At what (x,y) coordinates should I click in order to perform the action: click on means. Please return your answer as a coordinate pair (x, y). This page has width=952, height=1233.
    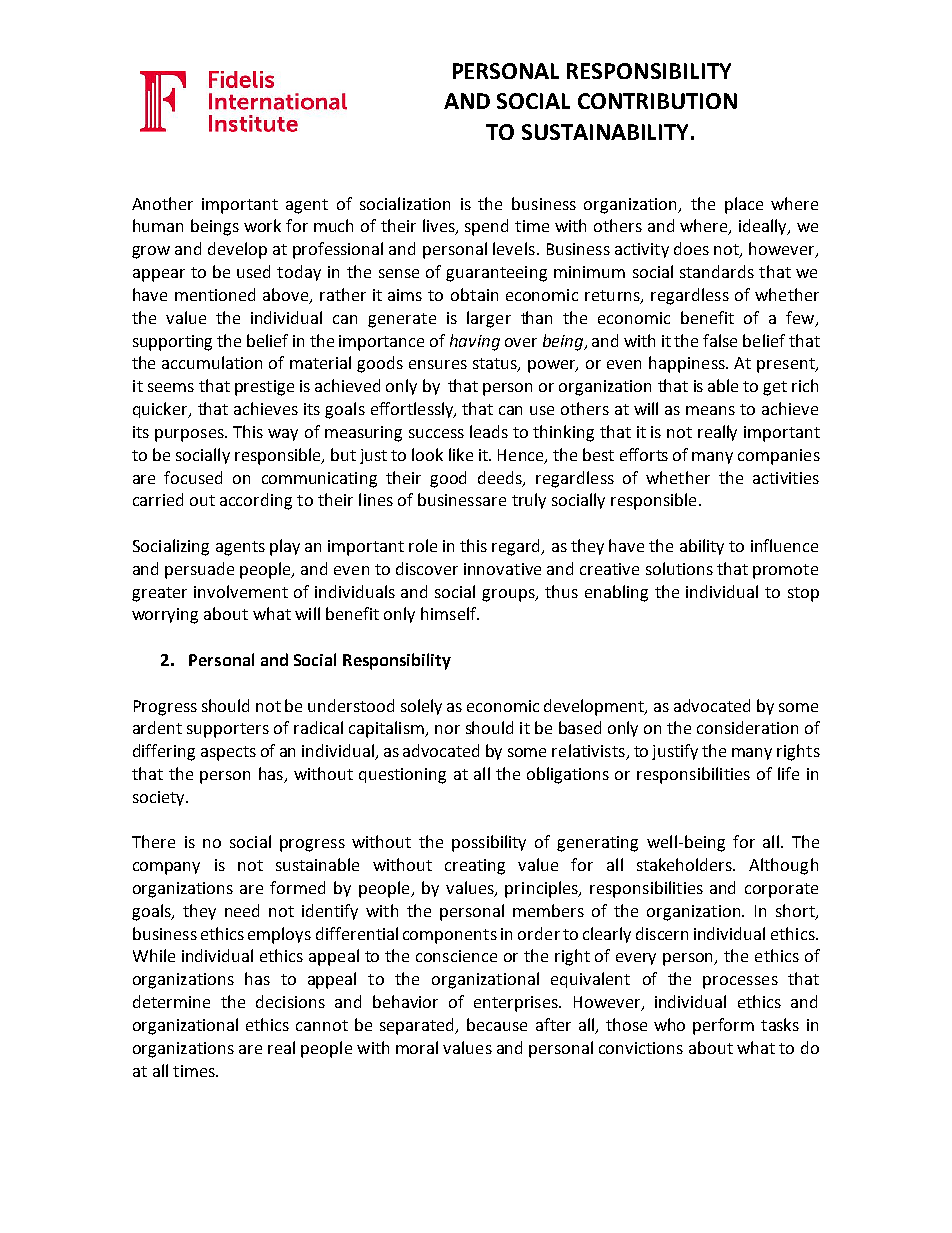
    Looking at the image, I should click on (710, 410).
